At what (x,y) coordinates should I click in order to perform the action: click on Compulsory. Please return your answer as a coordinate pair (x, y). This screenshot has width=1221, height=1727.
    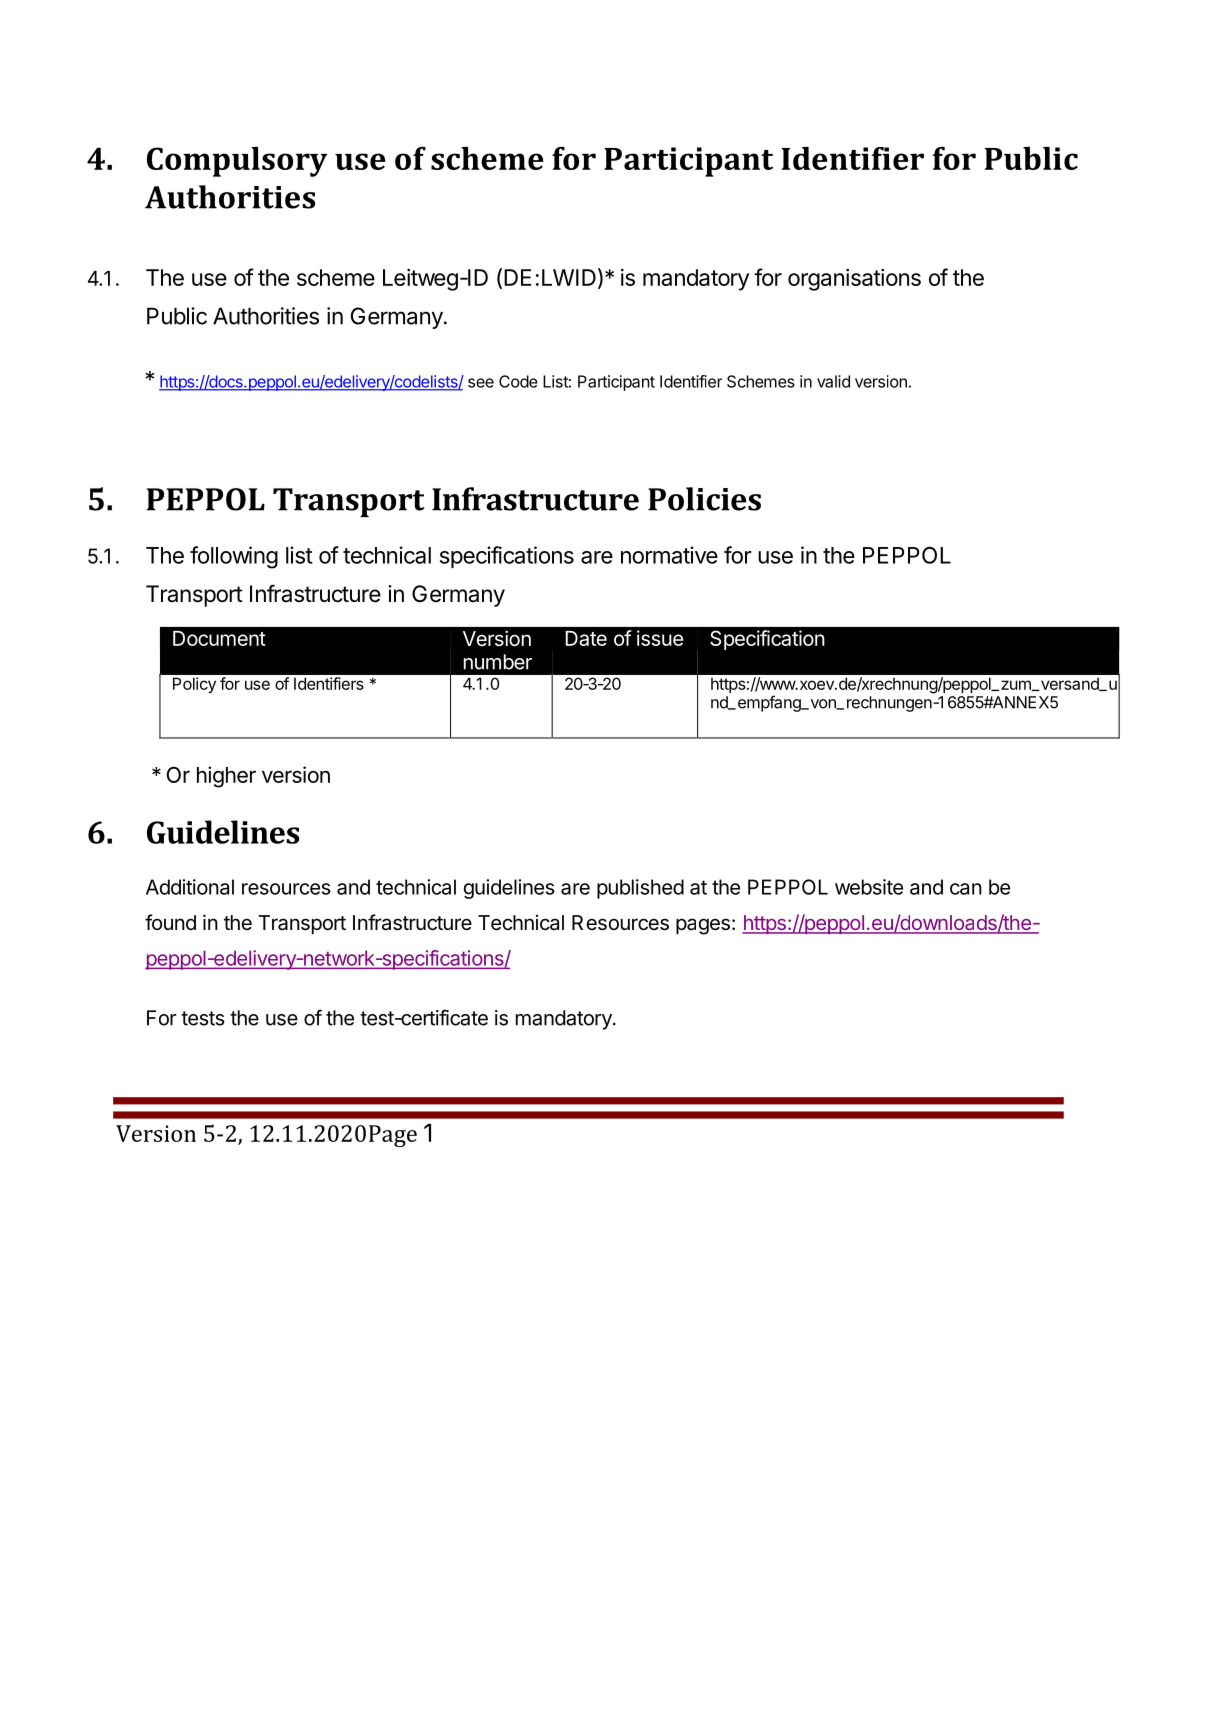
    Looking at the image, I should click on (237, 162).
